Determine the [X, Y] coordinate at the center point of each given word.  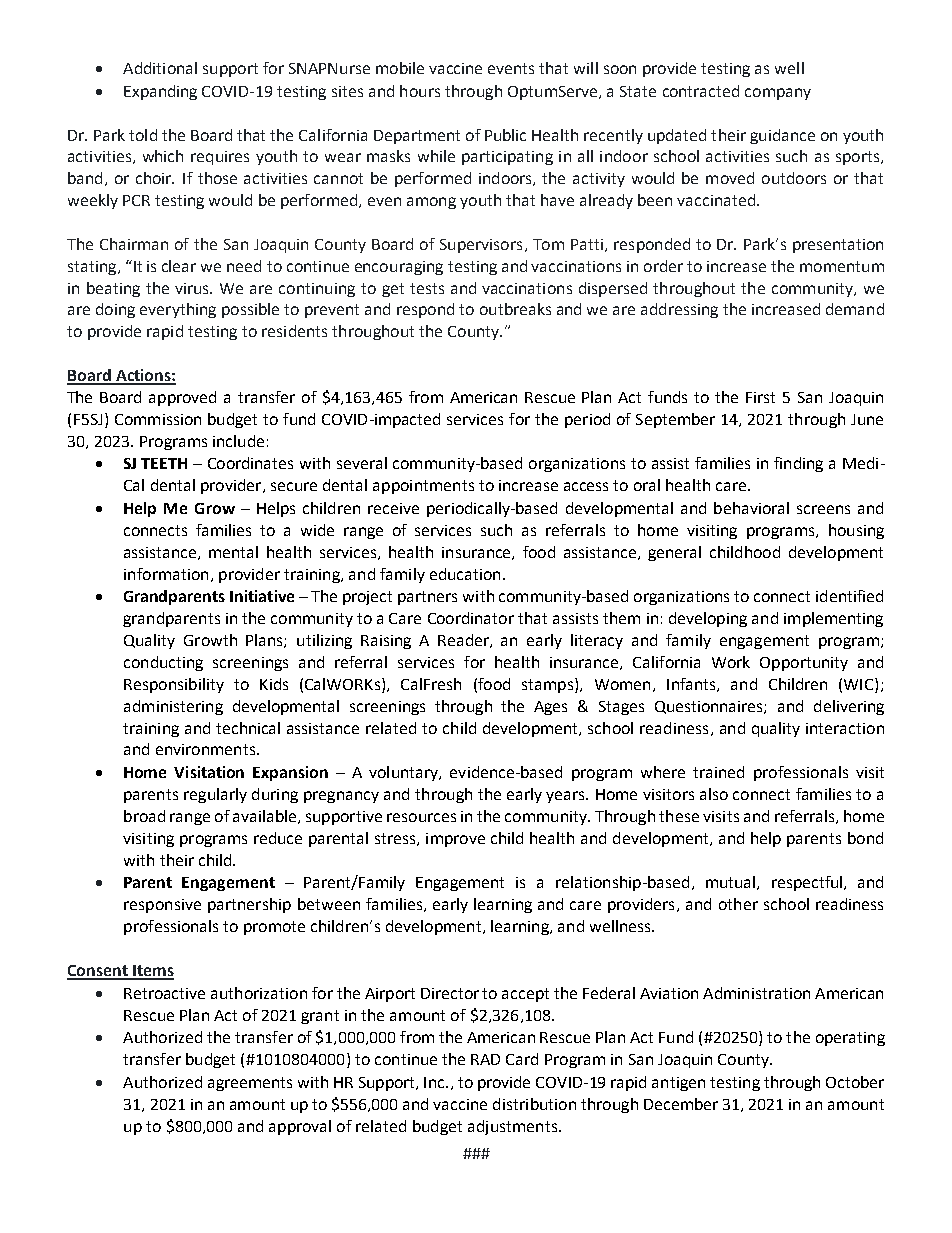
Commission [158, 419]
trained [718, 772]
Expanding [160, 92]
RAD [485, 1059]
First [760, 397]
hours [420, 91]
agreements [250, 1084]
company [778, 94]
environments [205, 749]
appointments [423, 487]
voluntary [404, 773]
